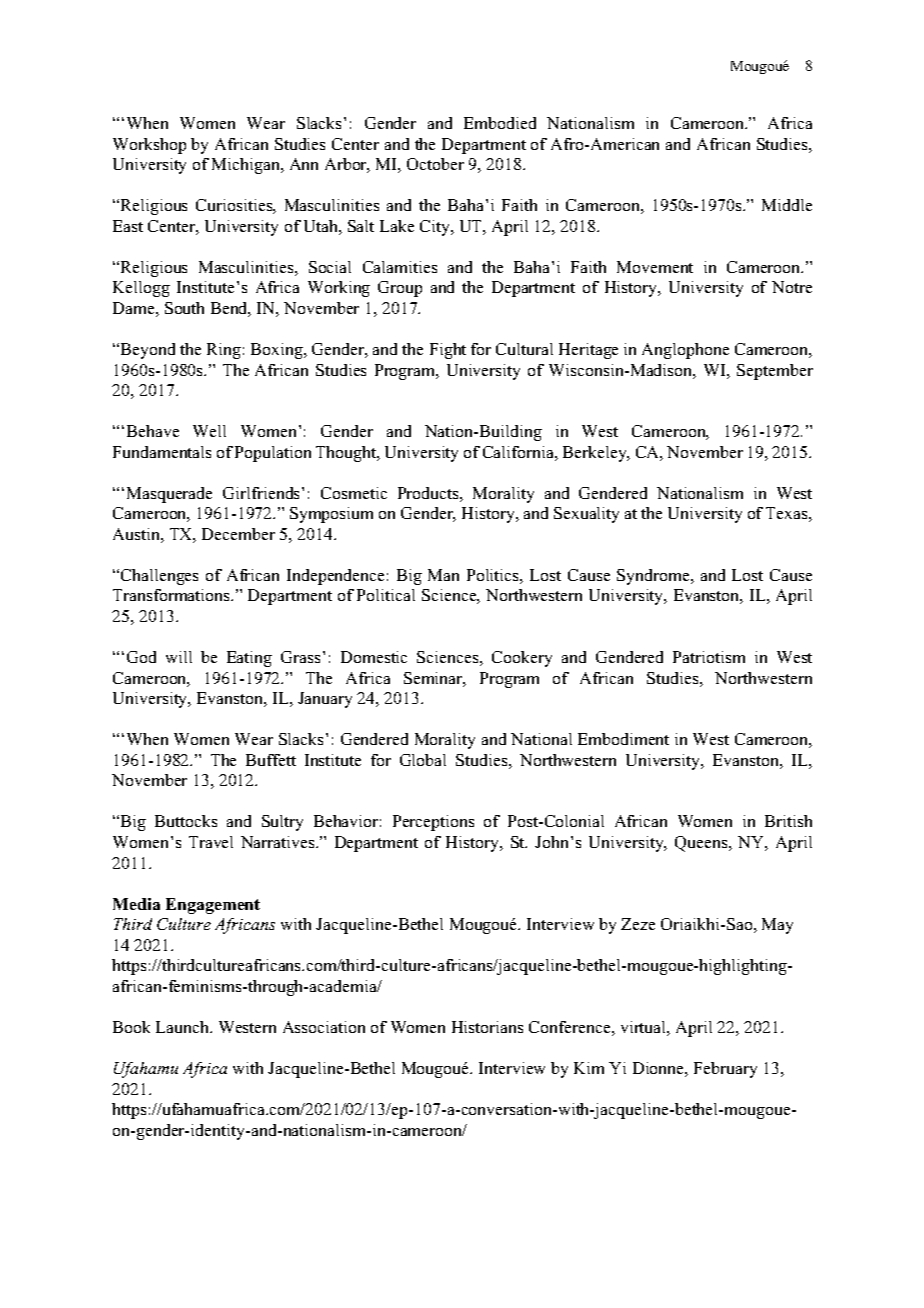  Describe the element at coordinates (172, 595) in the screenshot. I see `Transformations` at that location.
